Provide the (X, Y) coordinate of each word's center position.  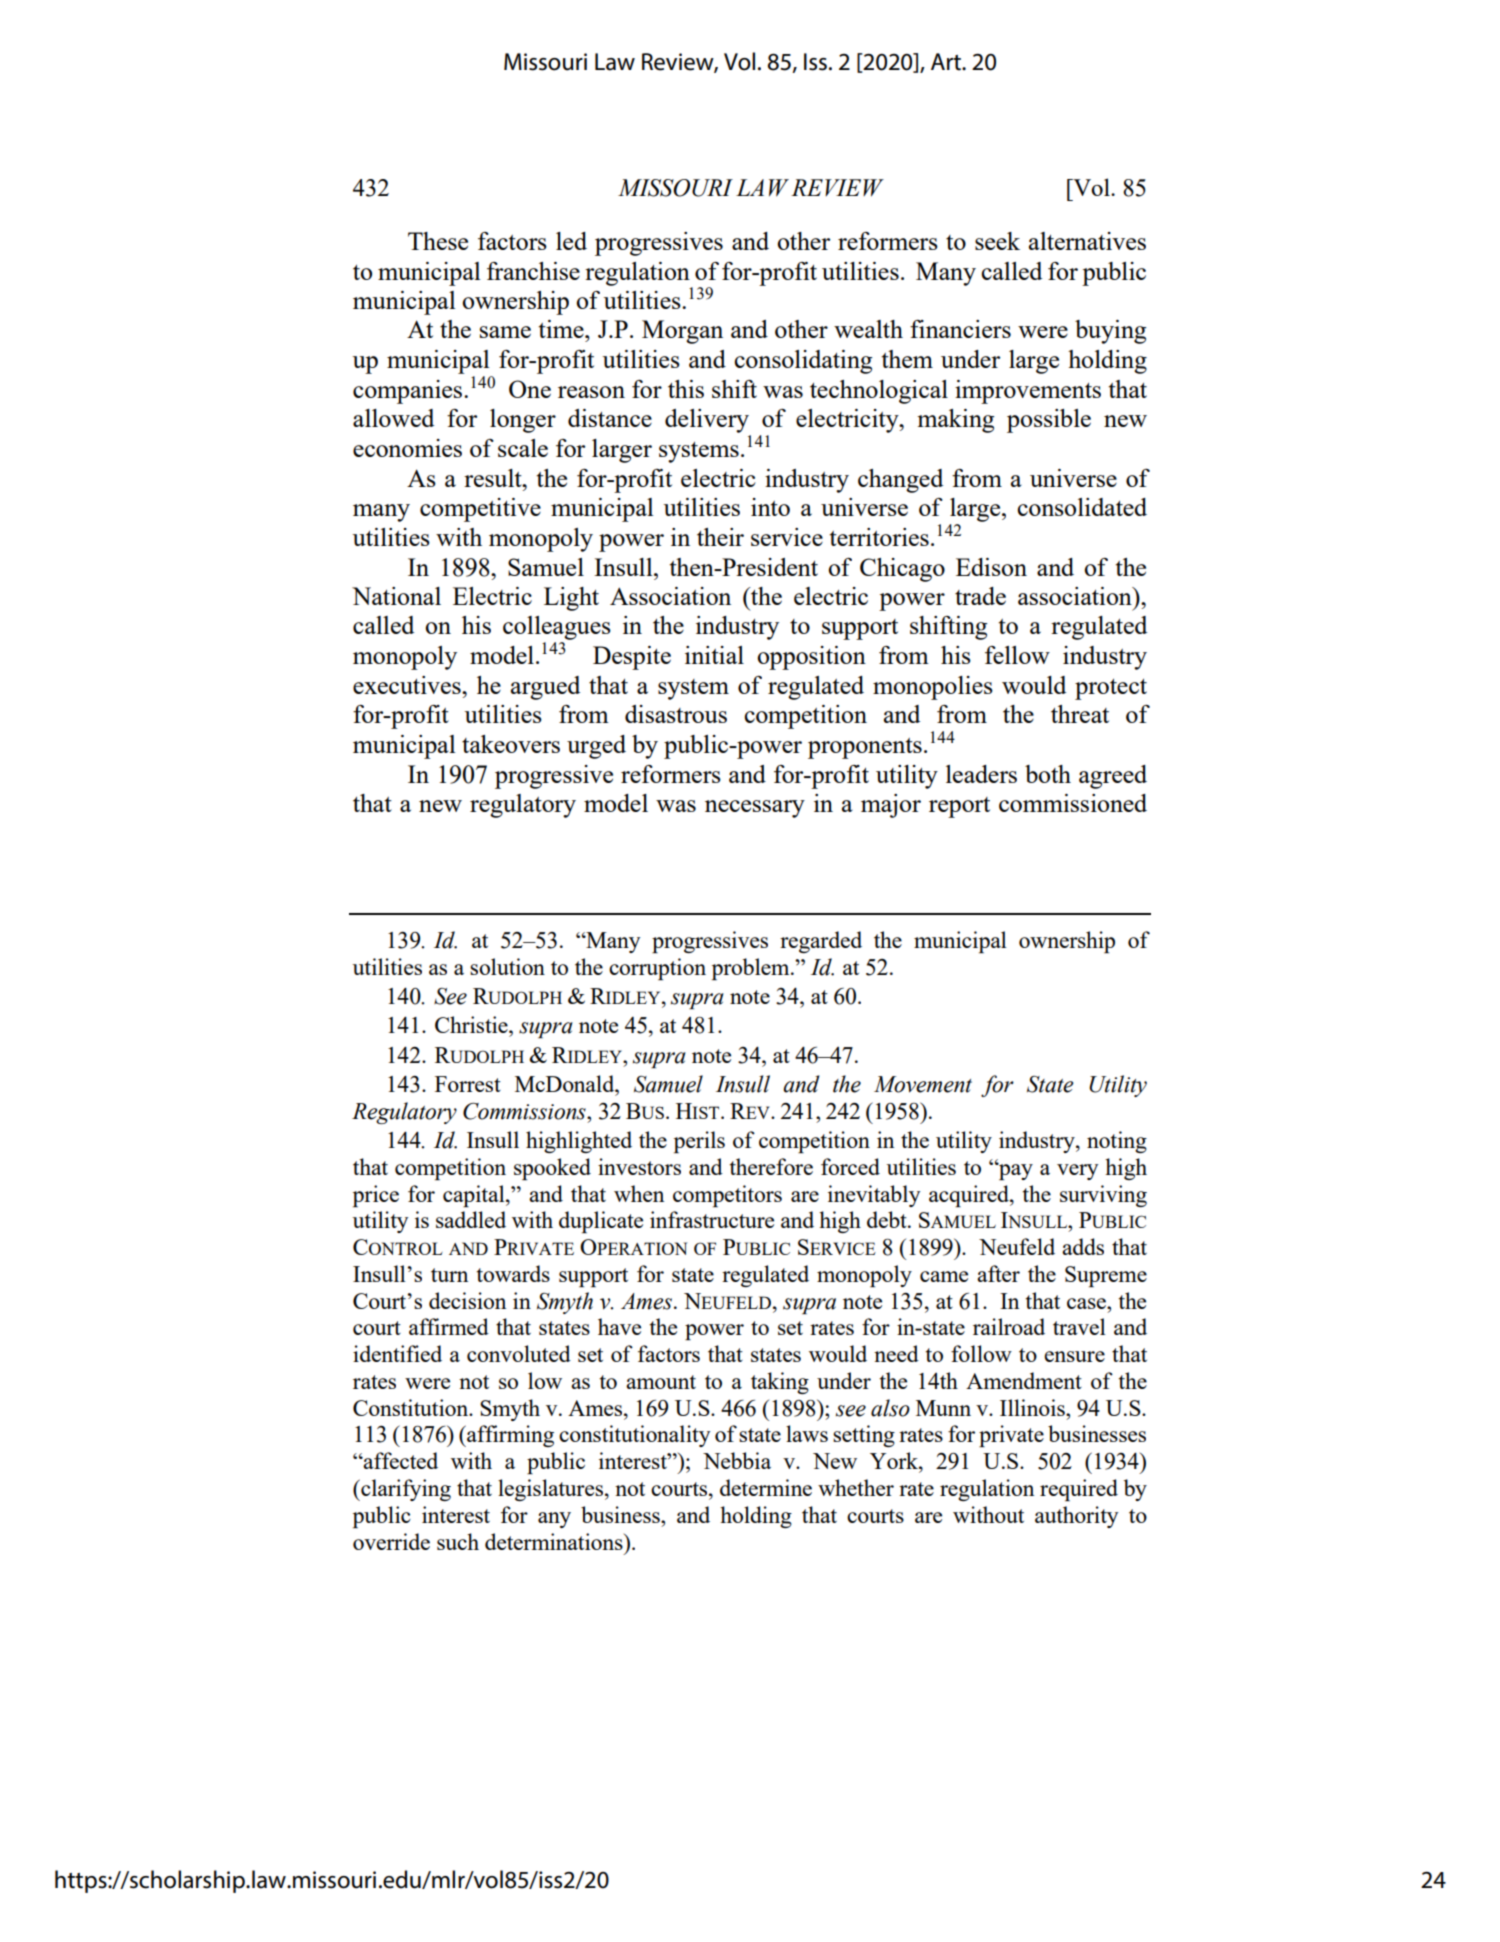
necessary (755, 809)
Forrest (468, 1084)
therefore (771, 1166)
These (438, 241)
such (458, 1541)
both (1048, 774)
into (770, 507)
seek (997, 241)
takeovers (511, 744)
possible (1049, 421)
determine (766, 1487)
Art (947, 62)
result (494, 478)
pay (1015, 1171)
